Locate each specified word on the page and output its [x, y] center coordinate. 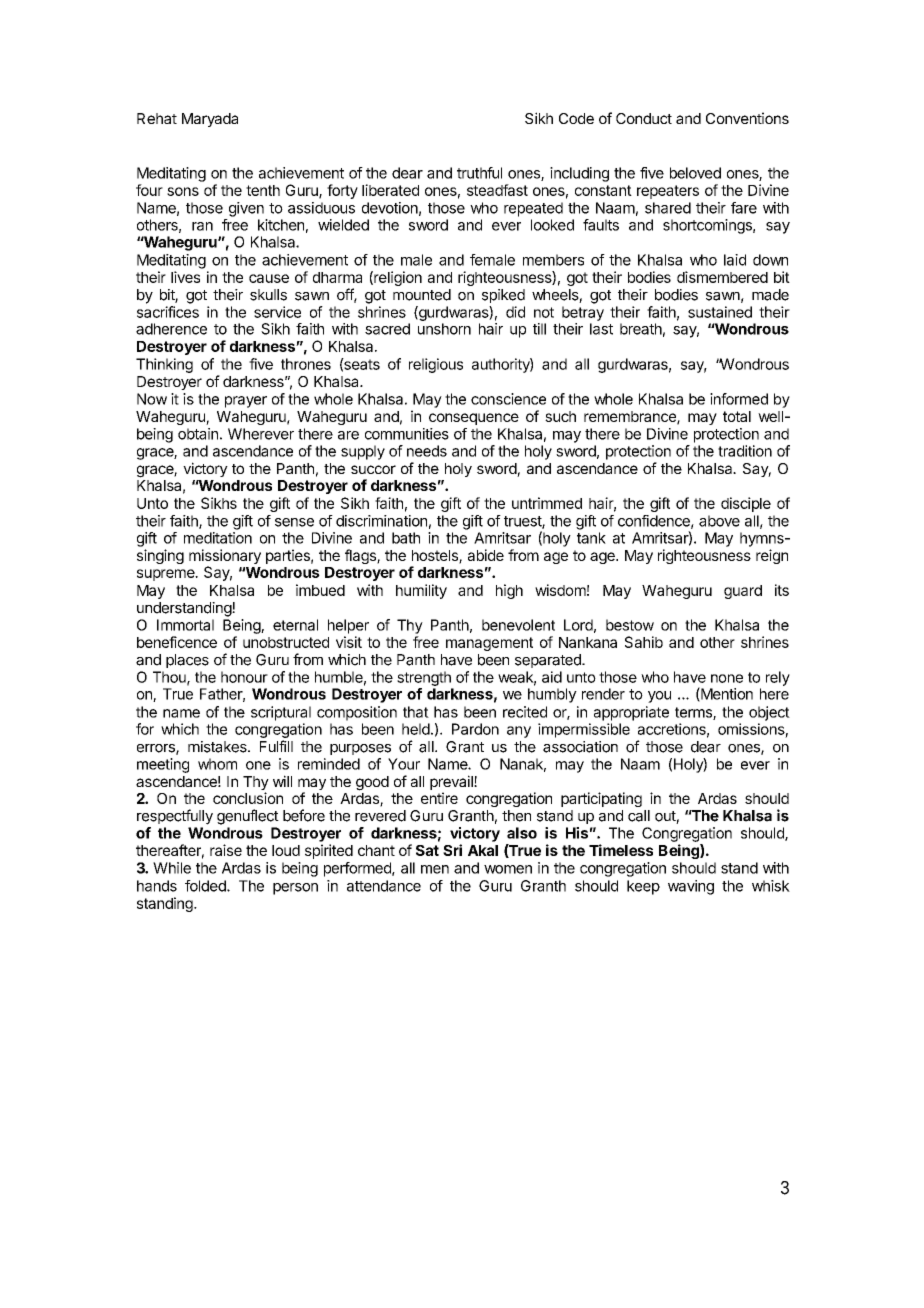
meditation [218, 538]
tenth [263, 190]
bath [406, 538]
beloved [695, 173]
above [719, 521]
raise [226, 850]
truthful [479, 173]
